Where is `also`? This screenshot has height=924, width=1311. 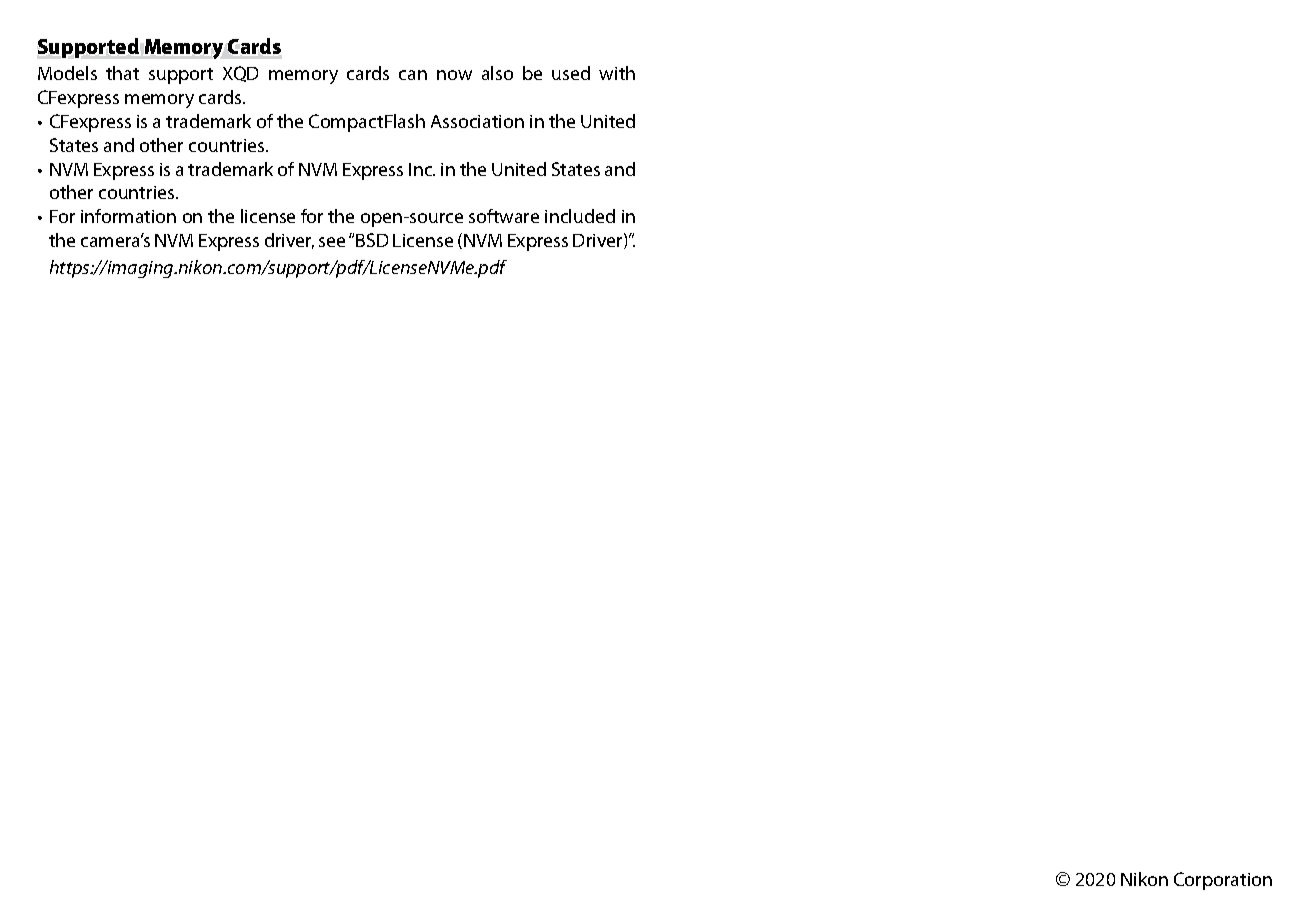 also is located at coordinates (497, 73).
